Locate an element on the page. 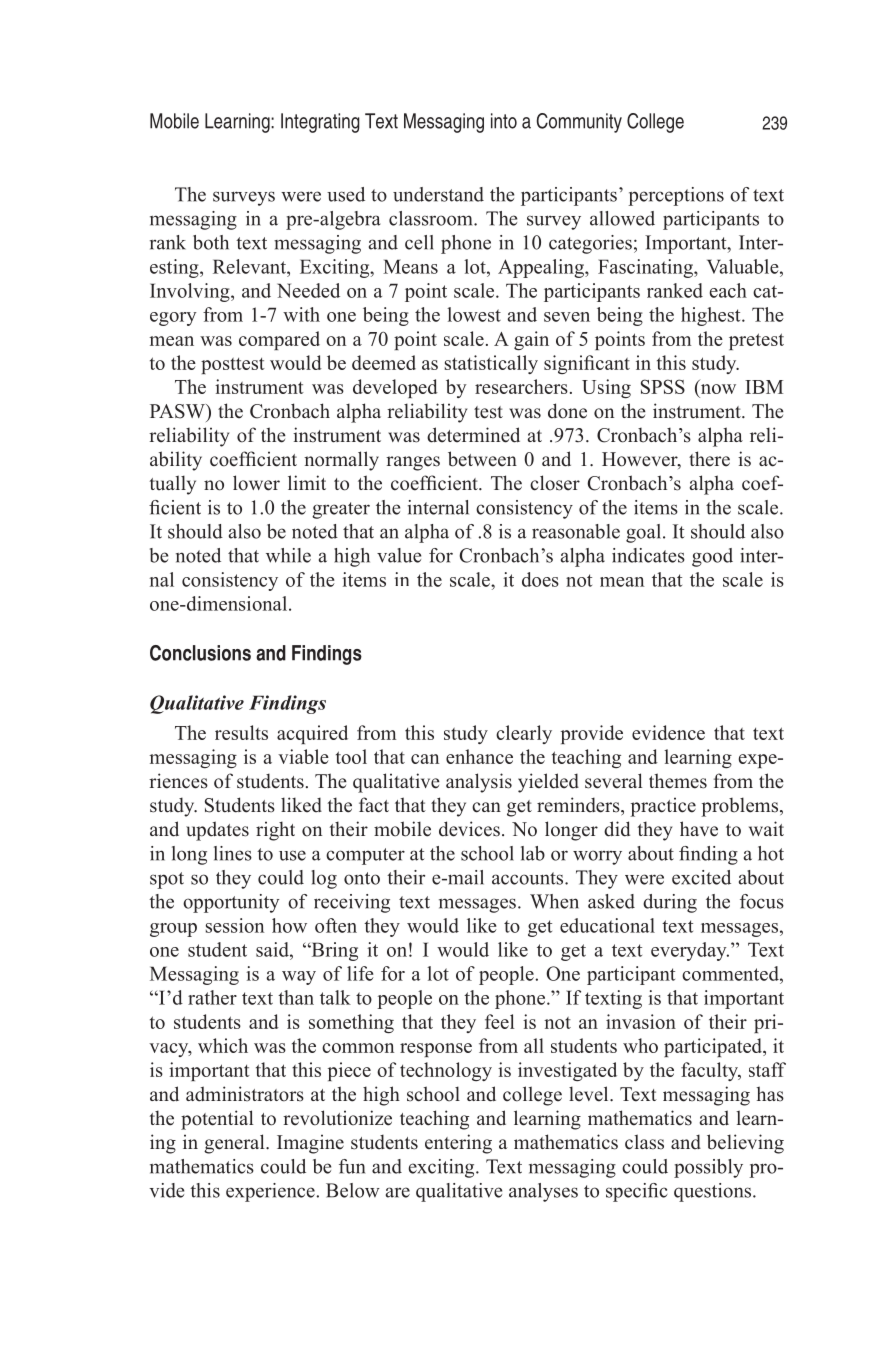 The image size is (896, 1345). perceptions is located at coordinates (676, 196).
